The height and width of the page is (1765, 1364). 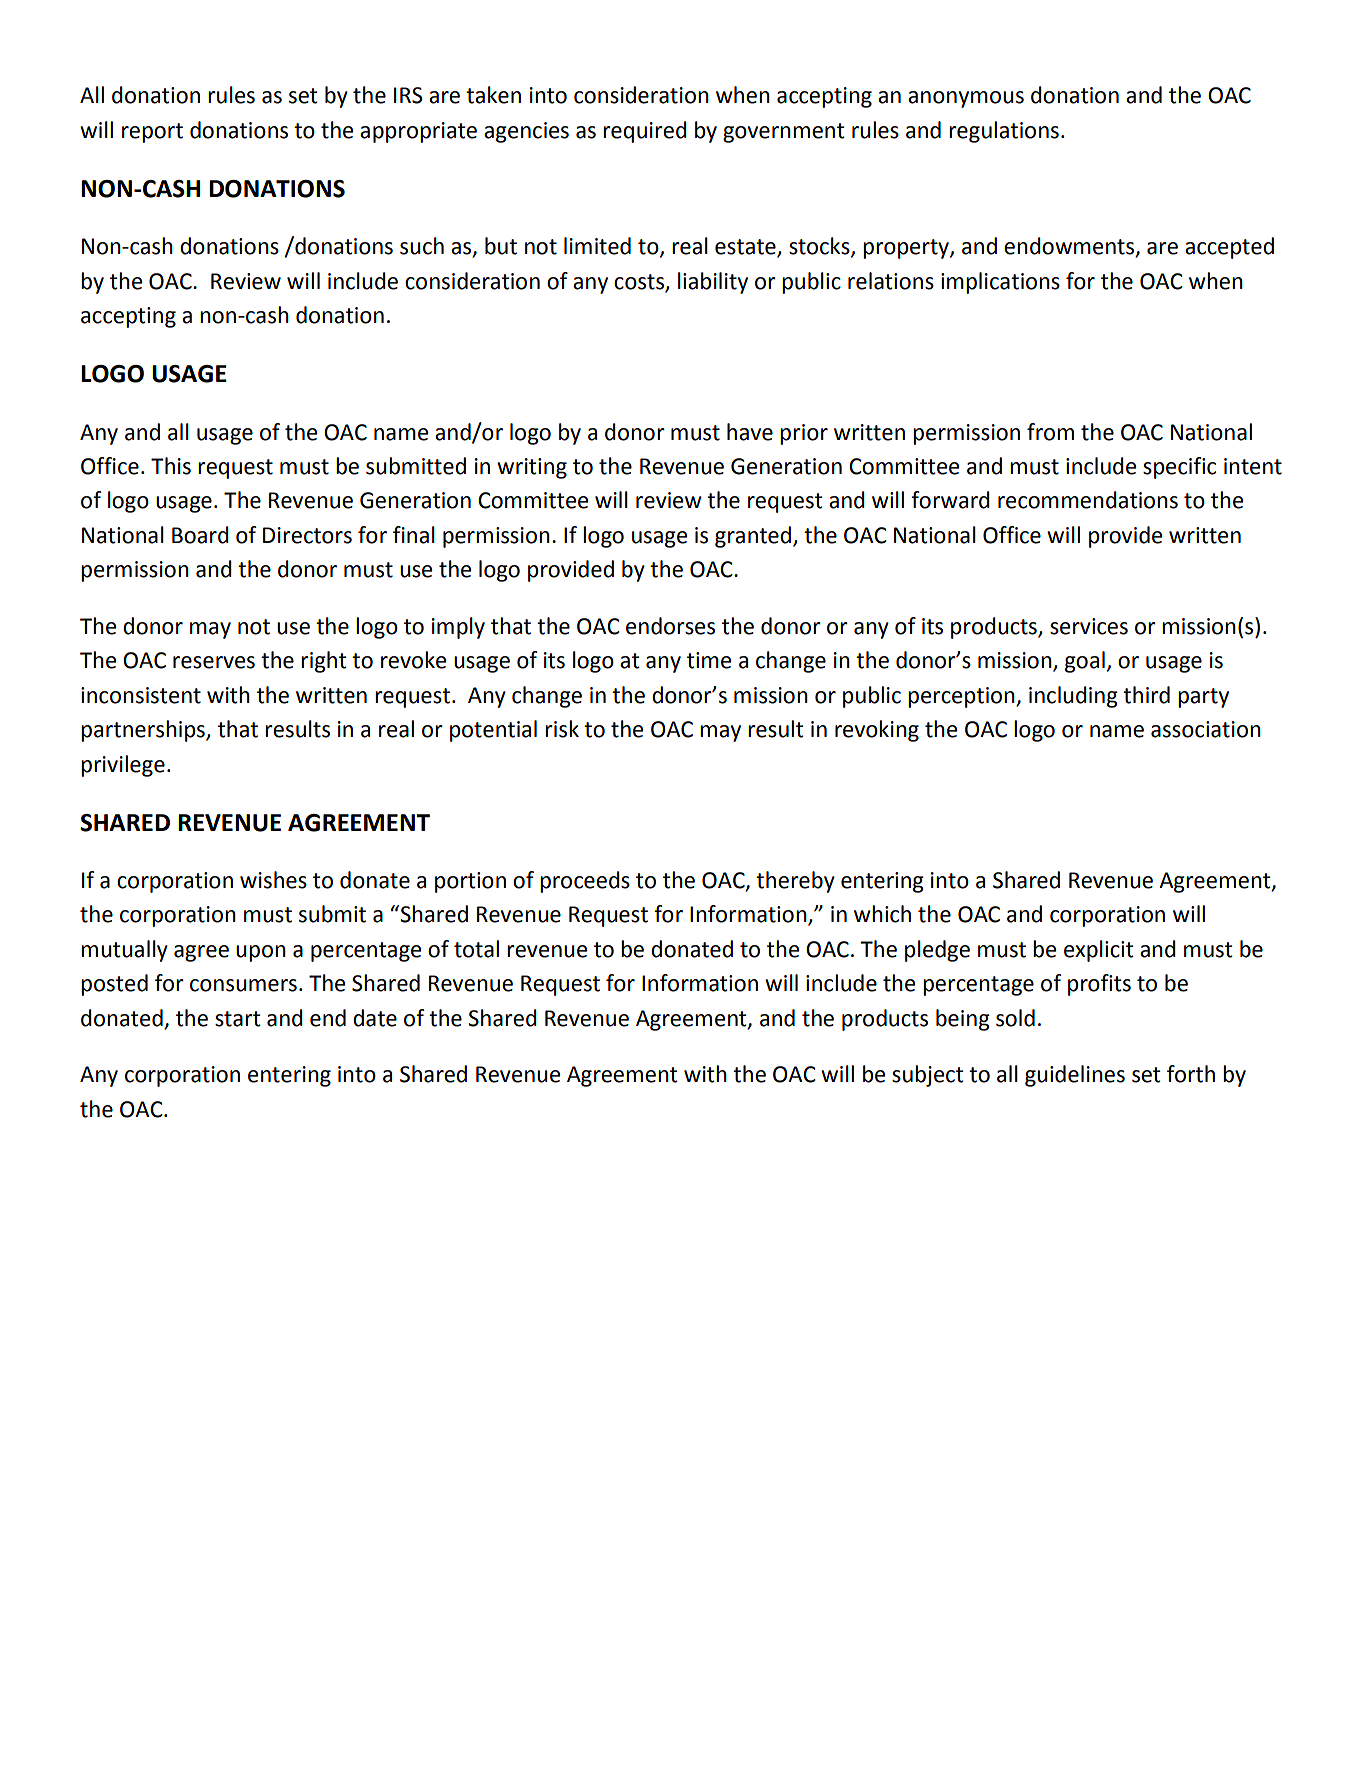 I want to click on Board, so click(x=200, y=535).
